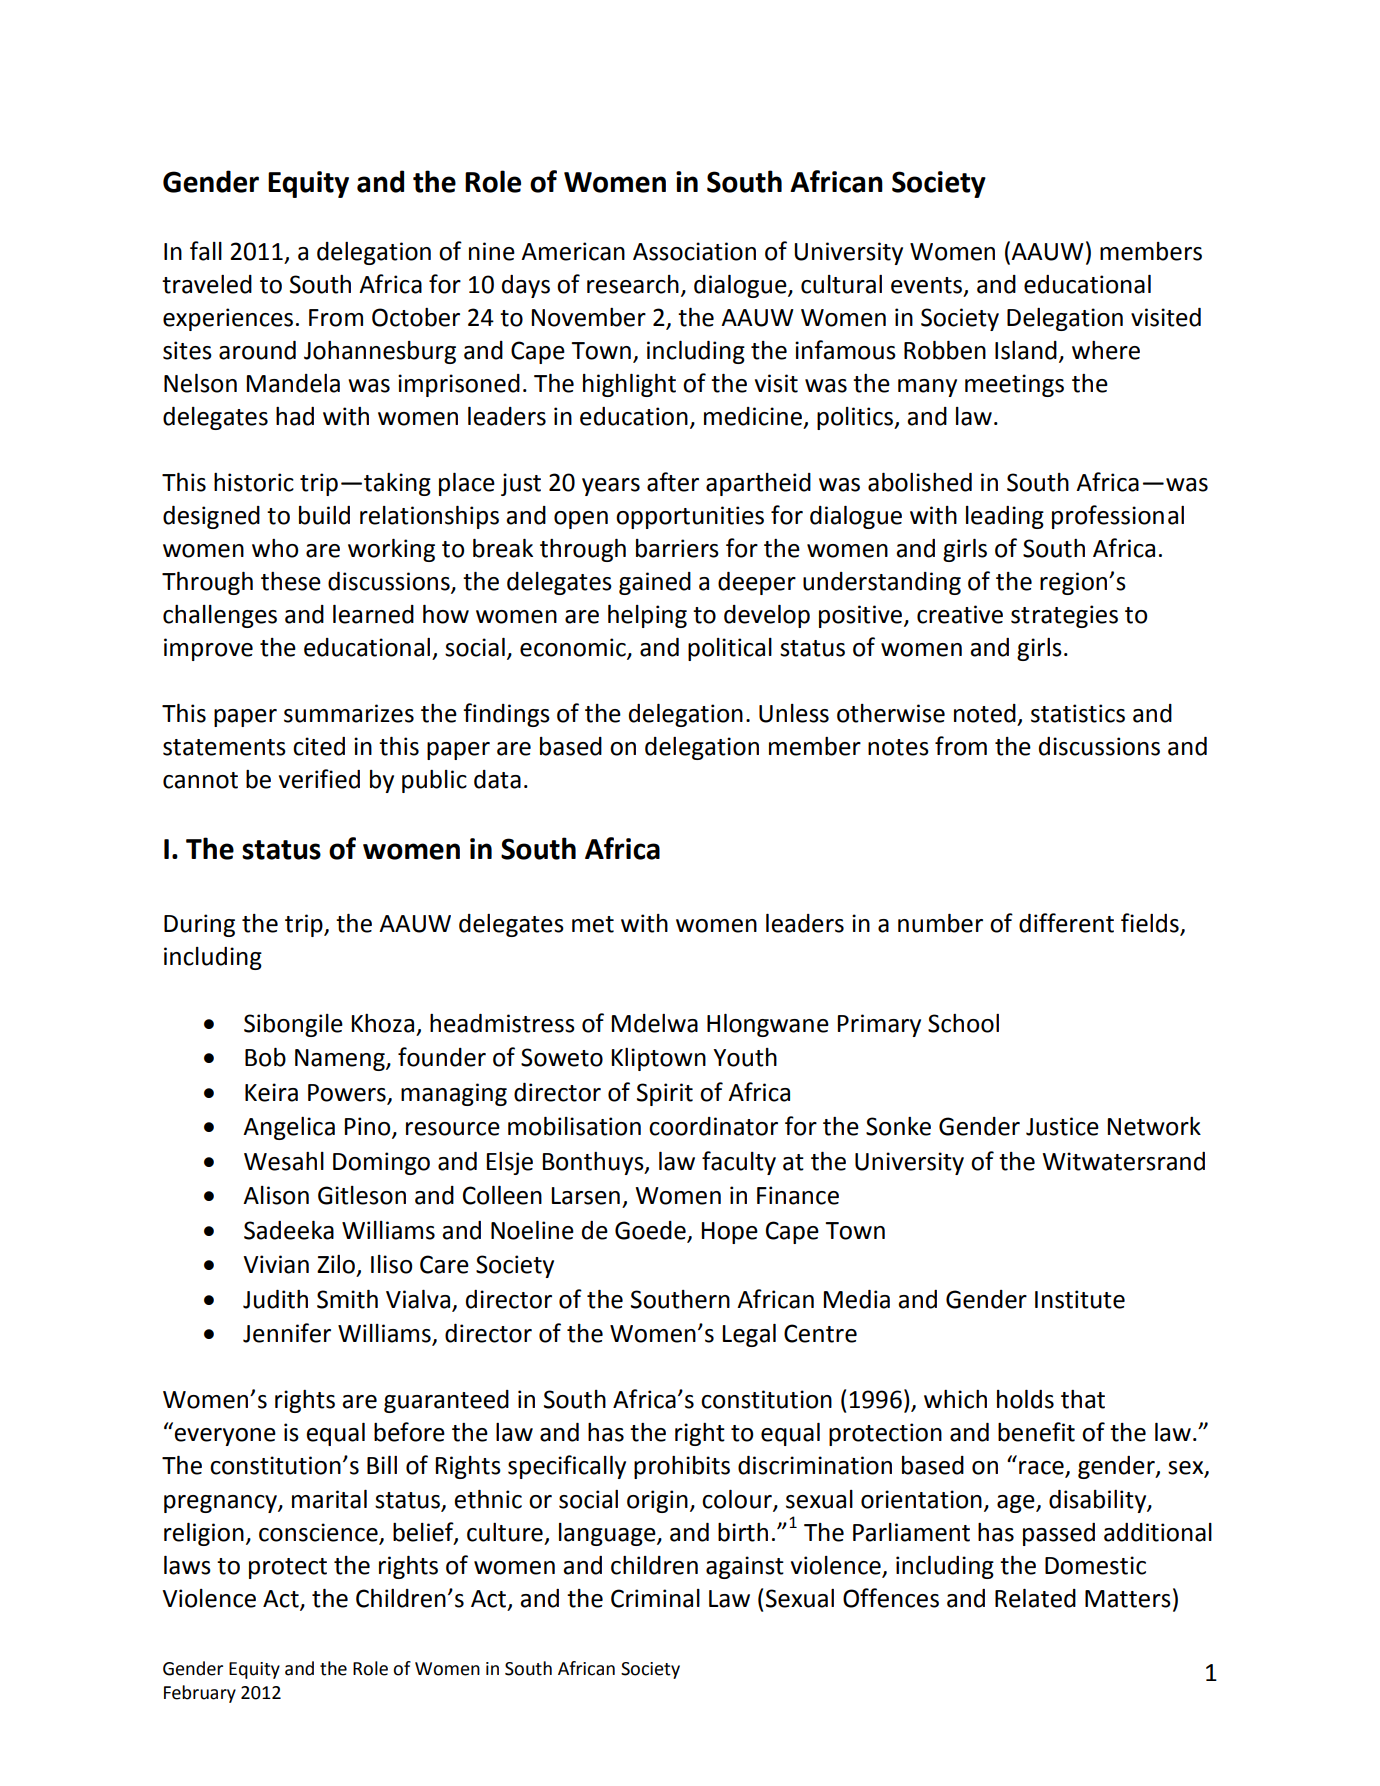 This screenshot has width=1380, height=1786. Describe the element at coordinates (655, 1598) in the screenshot. I see `Criminal` at that location.
